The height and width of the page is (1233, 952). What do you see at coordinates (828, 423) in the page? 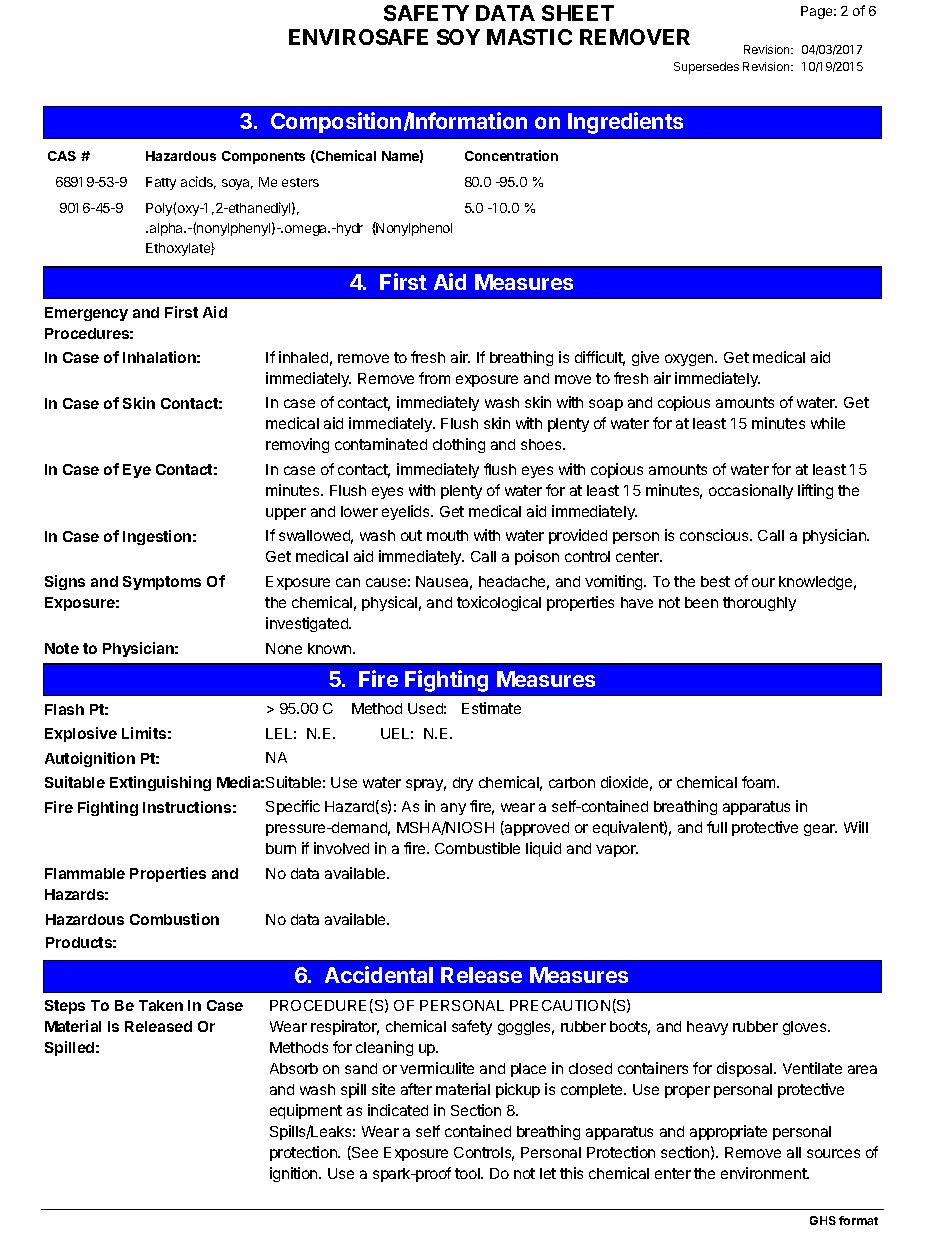
I see `while` at bounding box center [828, 423].
